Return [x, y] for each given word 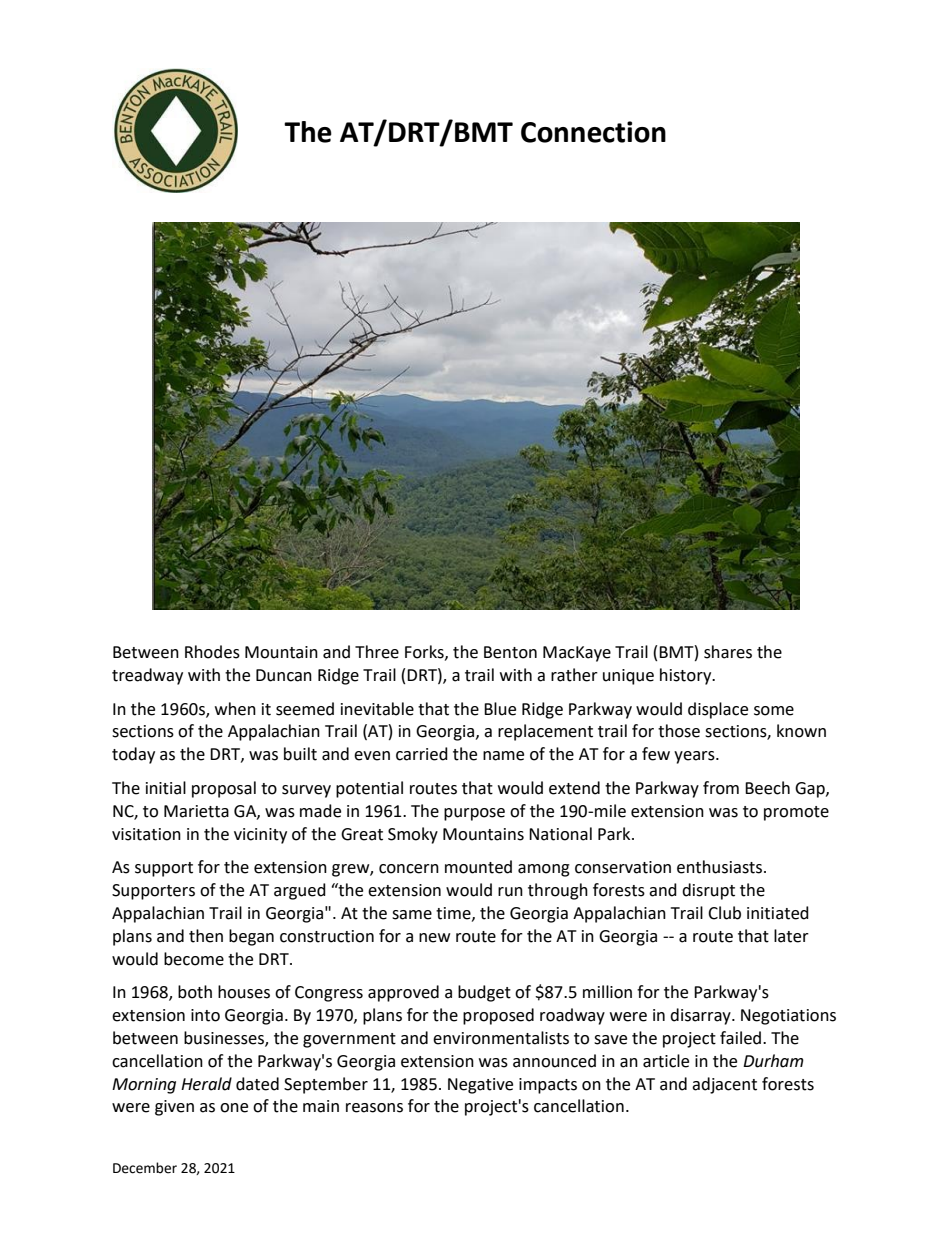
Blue [500, 709]
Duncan [284, 675]
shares [728, 652]
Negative [480, 1086]
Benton [510, 652]
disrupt [708, 891]
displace [718, 710]
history [687, 676]
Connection [593, 132]
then [206, 936]
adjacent [724, 1085]
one [234, 1108]
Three [377, 652]
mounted [478, 867]
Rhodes [212, 652]
